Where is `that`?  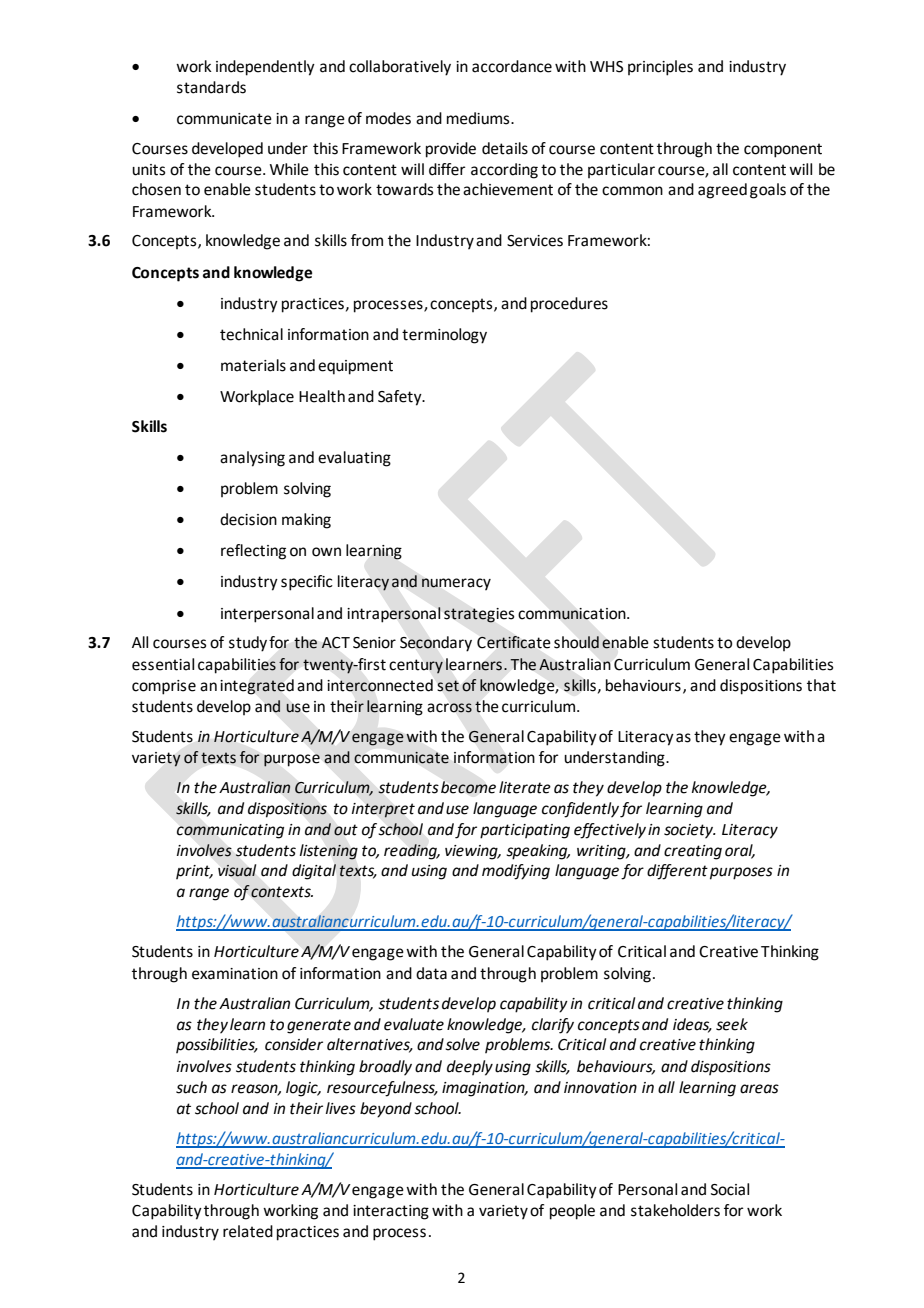 that is located at coordinates (821, 685).
